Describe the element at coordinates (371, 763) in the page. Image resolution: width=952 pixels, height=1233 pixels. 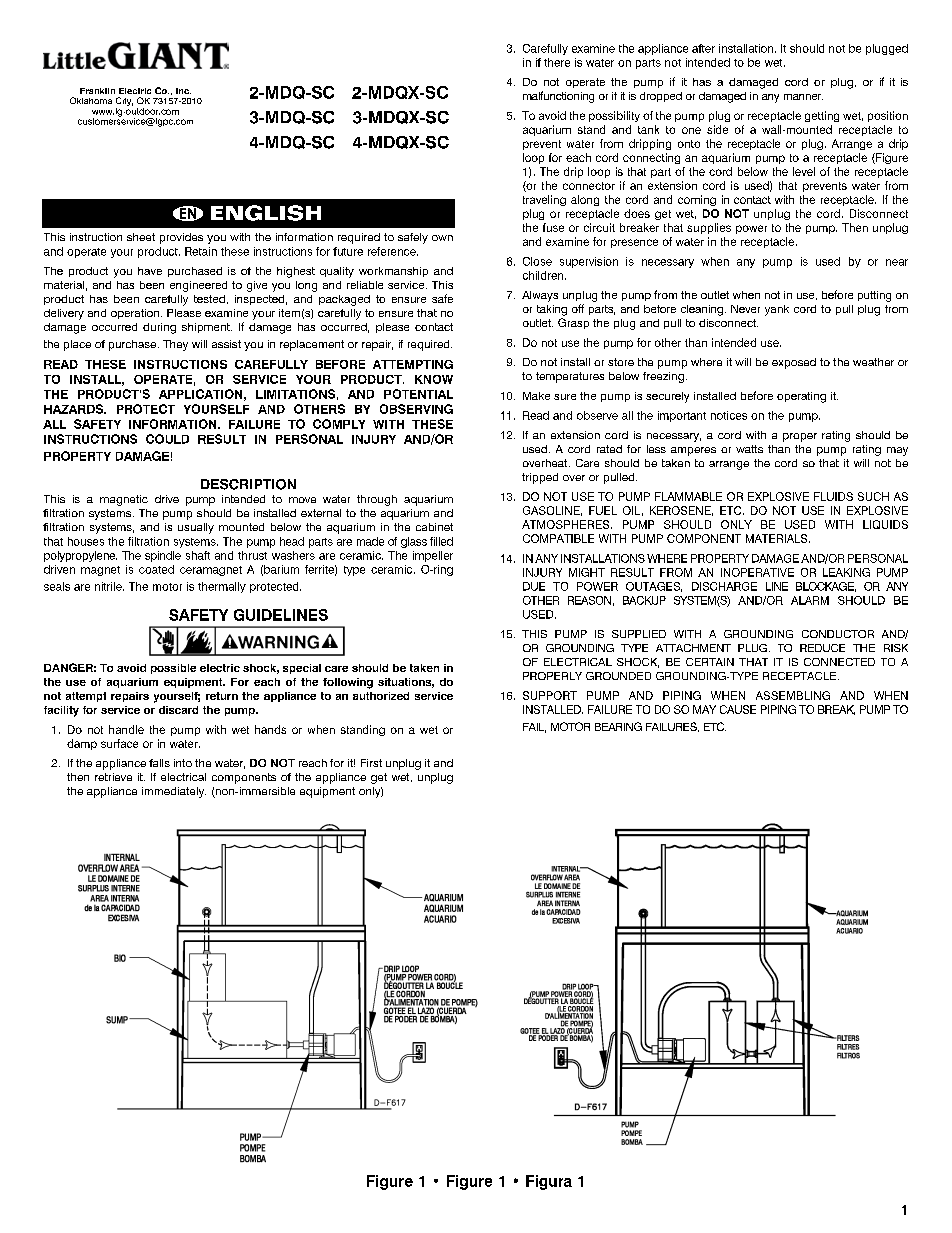
I see `First` at that location.
